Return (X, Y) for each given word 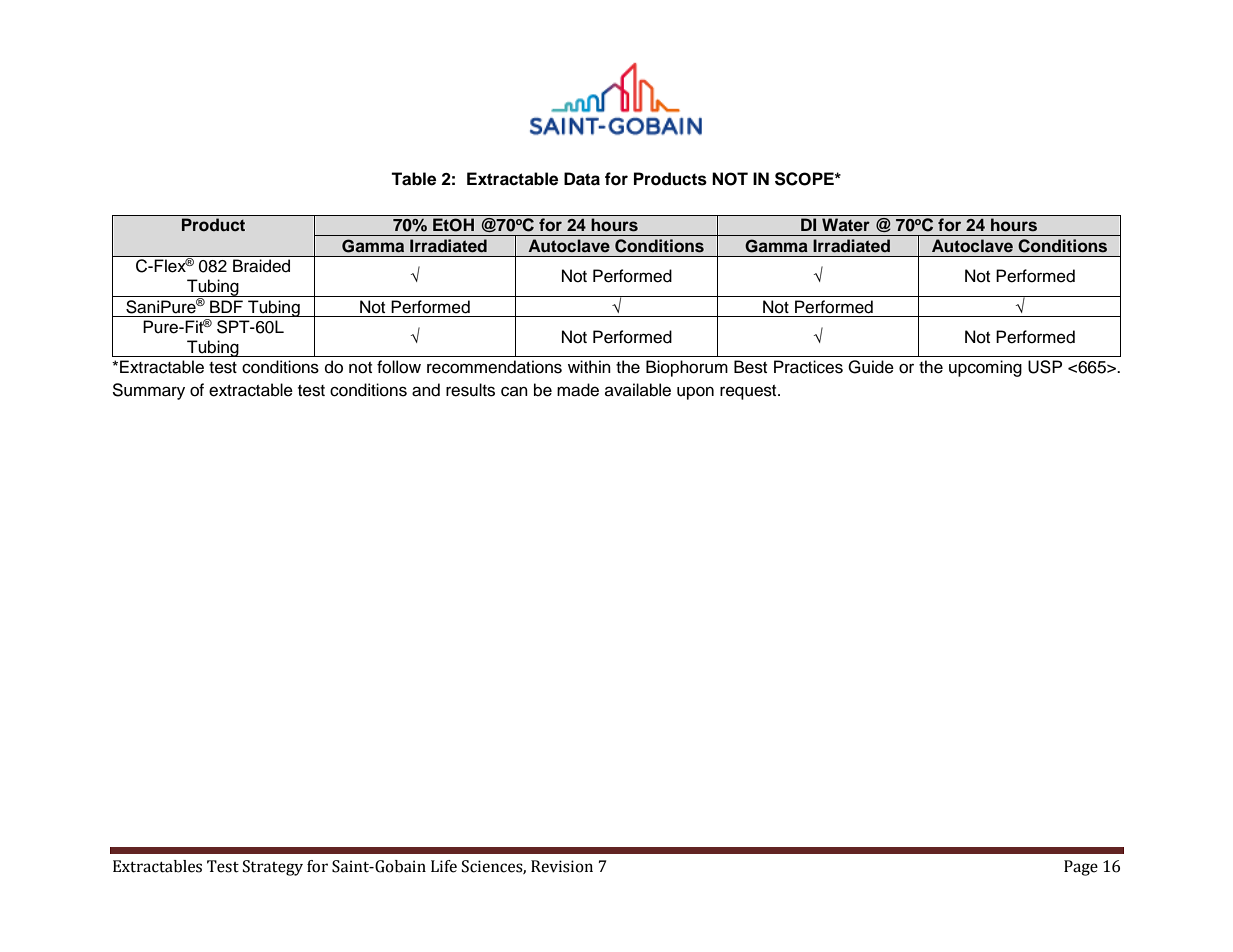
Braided (261, 266)
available (638, 390)
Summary (148, 391)
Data (582, 179)
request (749, 392)
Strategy (273, 868)
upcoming (985, 368)
